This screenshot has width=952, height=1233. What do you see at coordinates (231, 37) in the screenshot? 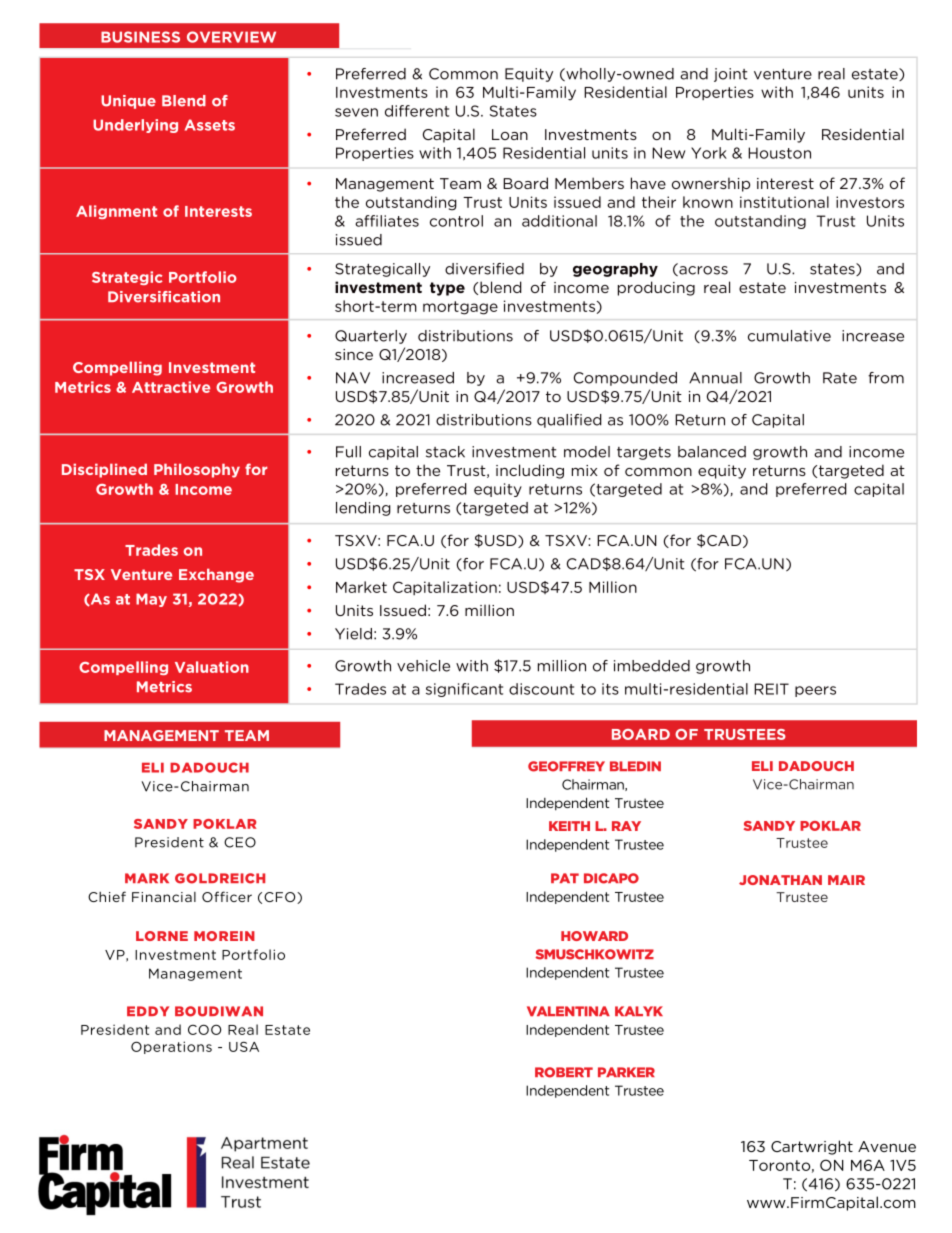
I see `OVERVIEW` at bounding box center [231, 37].
